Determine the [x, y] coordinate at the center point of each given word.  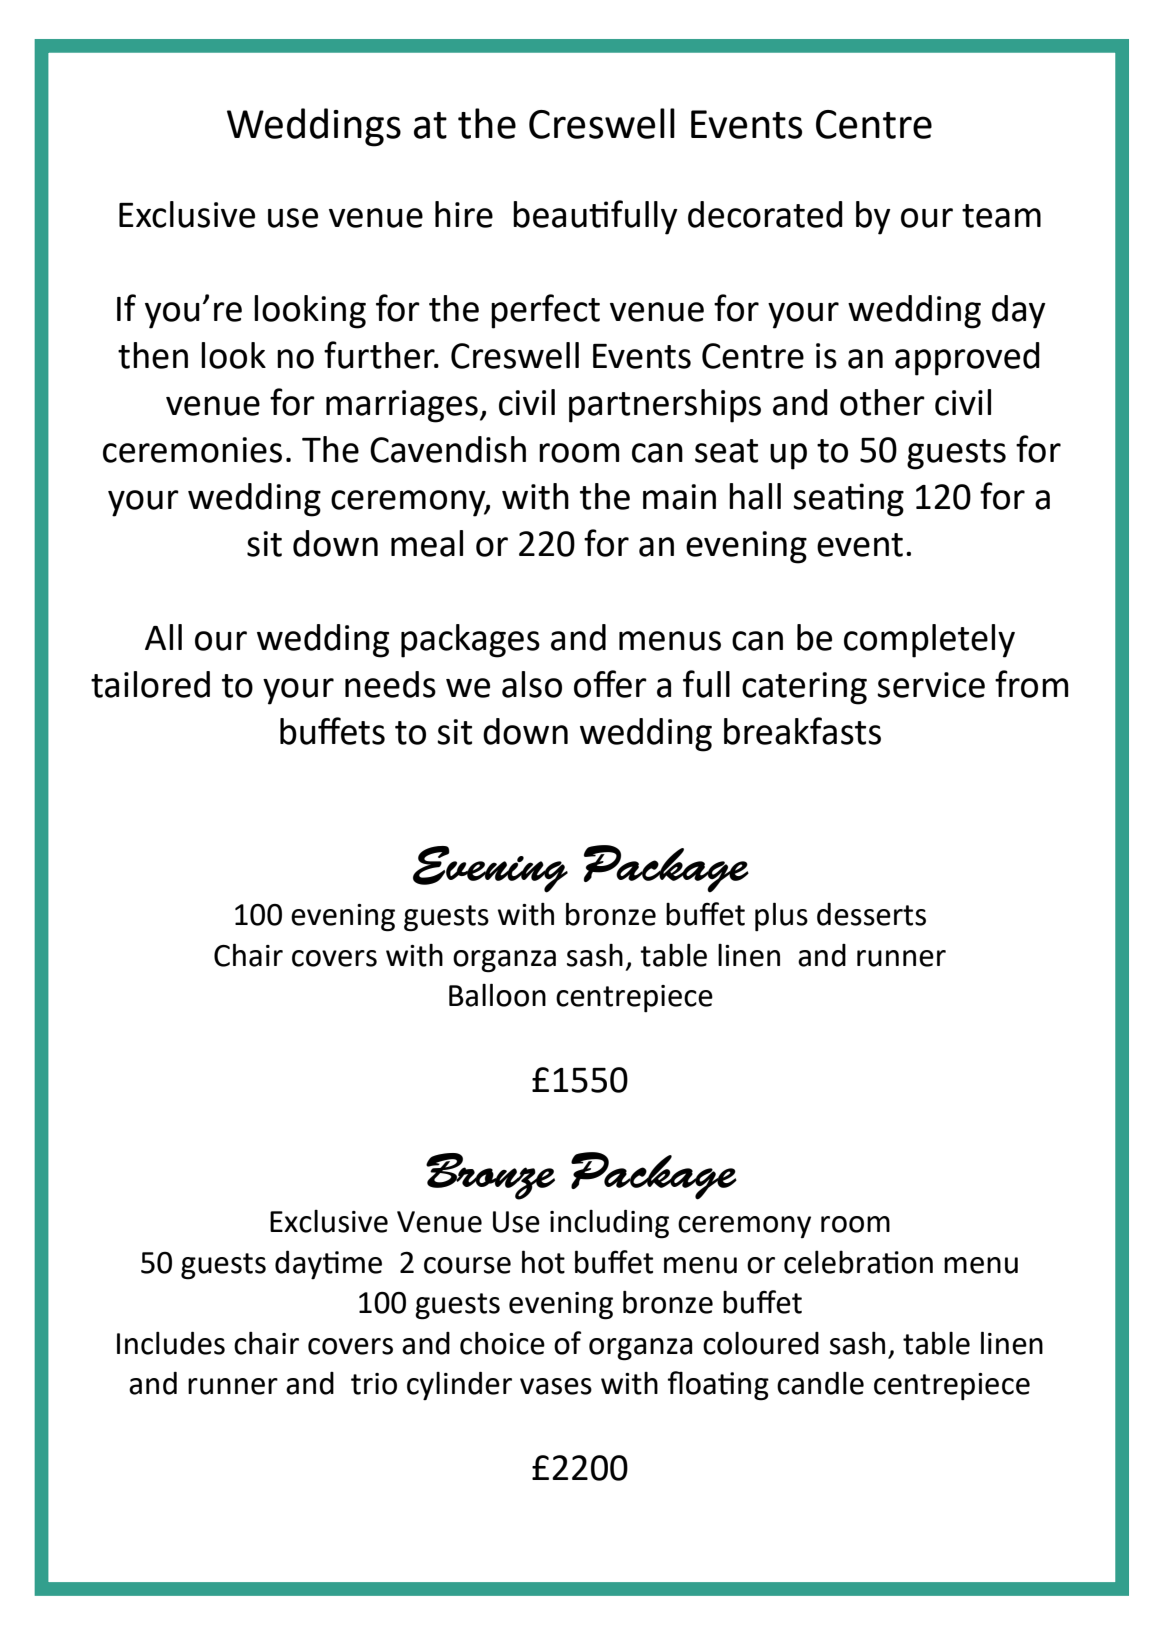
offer [610, 684]
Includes [171, 1343]
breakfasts [802, 731]
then [153, 355]
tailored [150, 684]
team [1001, 216]
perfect [545, 311]
